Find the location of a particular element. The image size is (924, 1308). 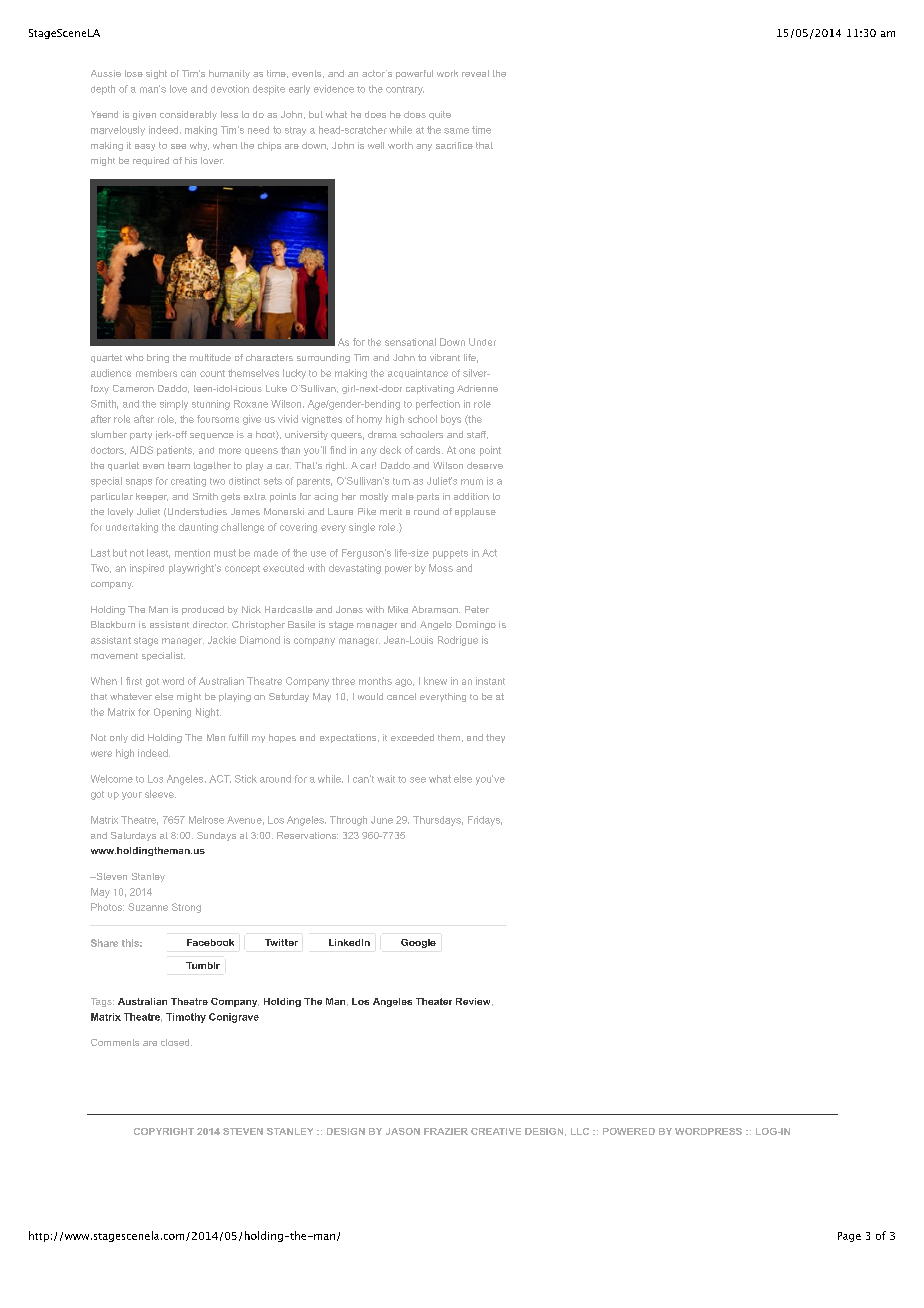

Rodrigue is located at coordinates (458, 641).
